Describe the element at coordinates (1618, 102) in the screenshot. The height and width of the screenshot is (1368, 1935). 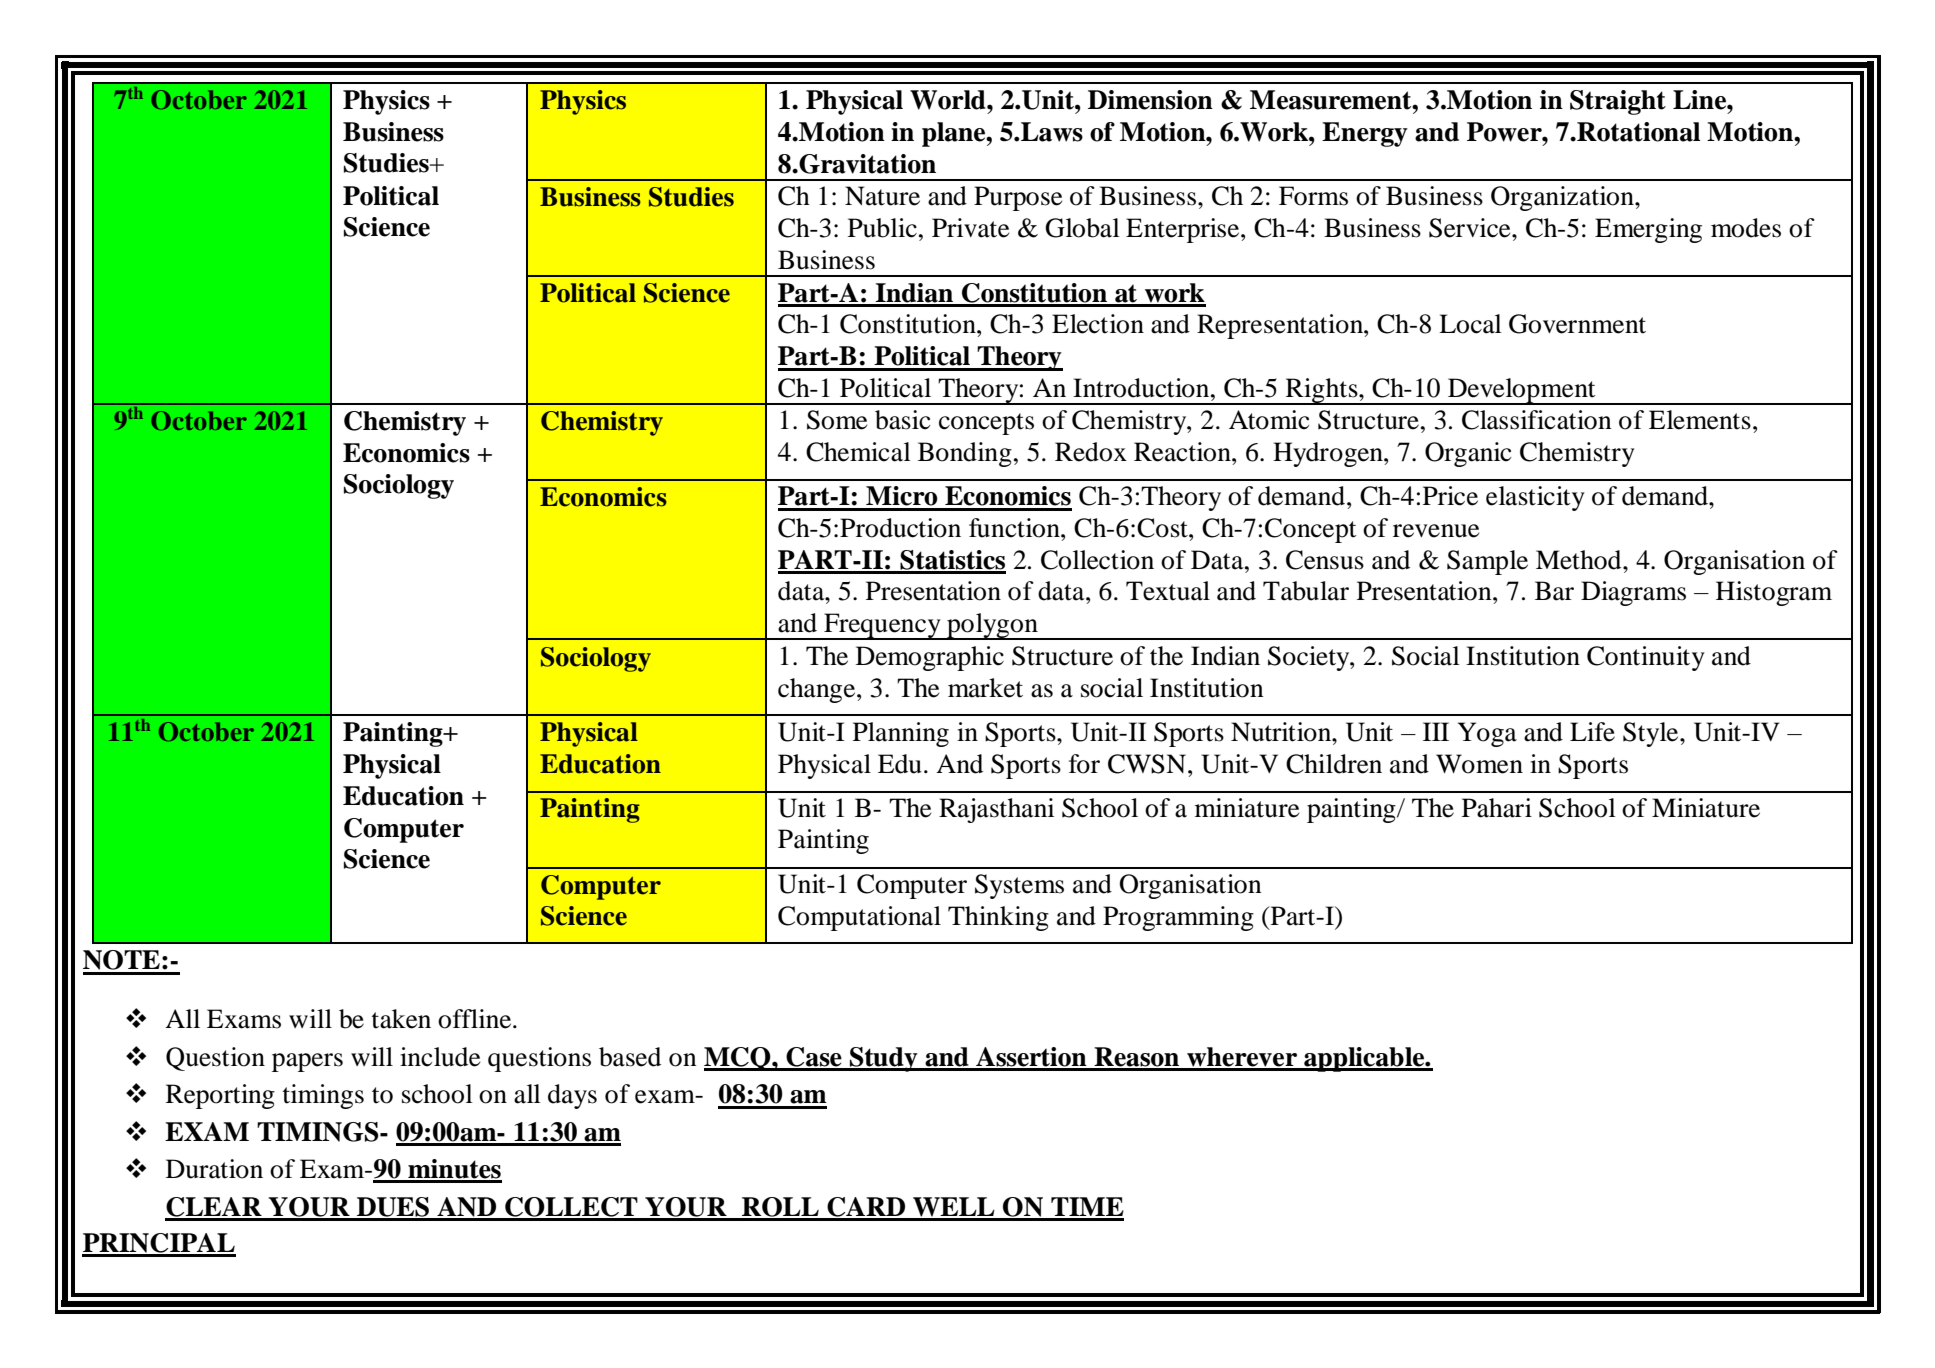
I see `Straight` at that location.
